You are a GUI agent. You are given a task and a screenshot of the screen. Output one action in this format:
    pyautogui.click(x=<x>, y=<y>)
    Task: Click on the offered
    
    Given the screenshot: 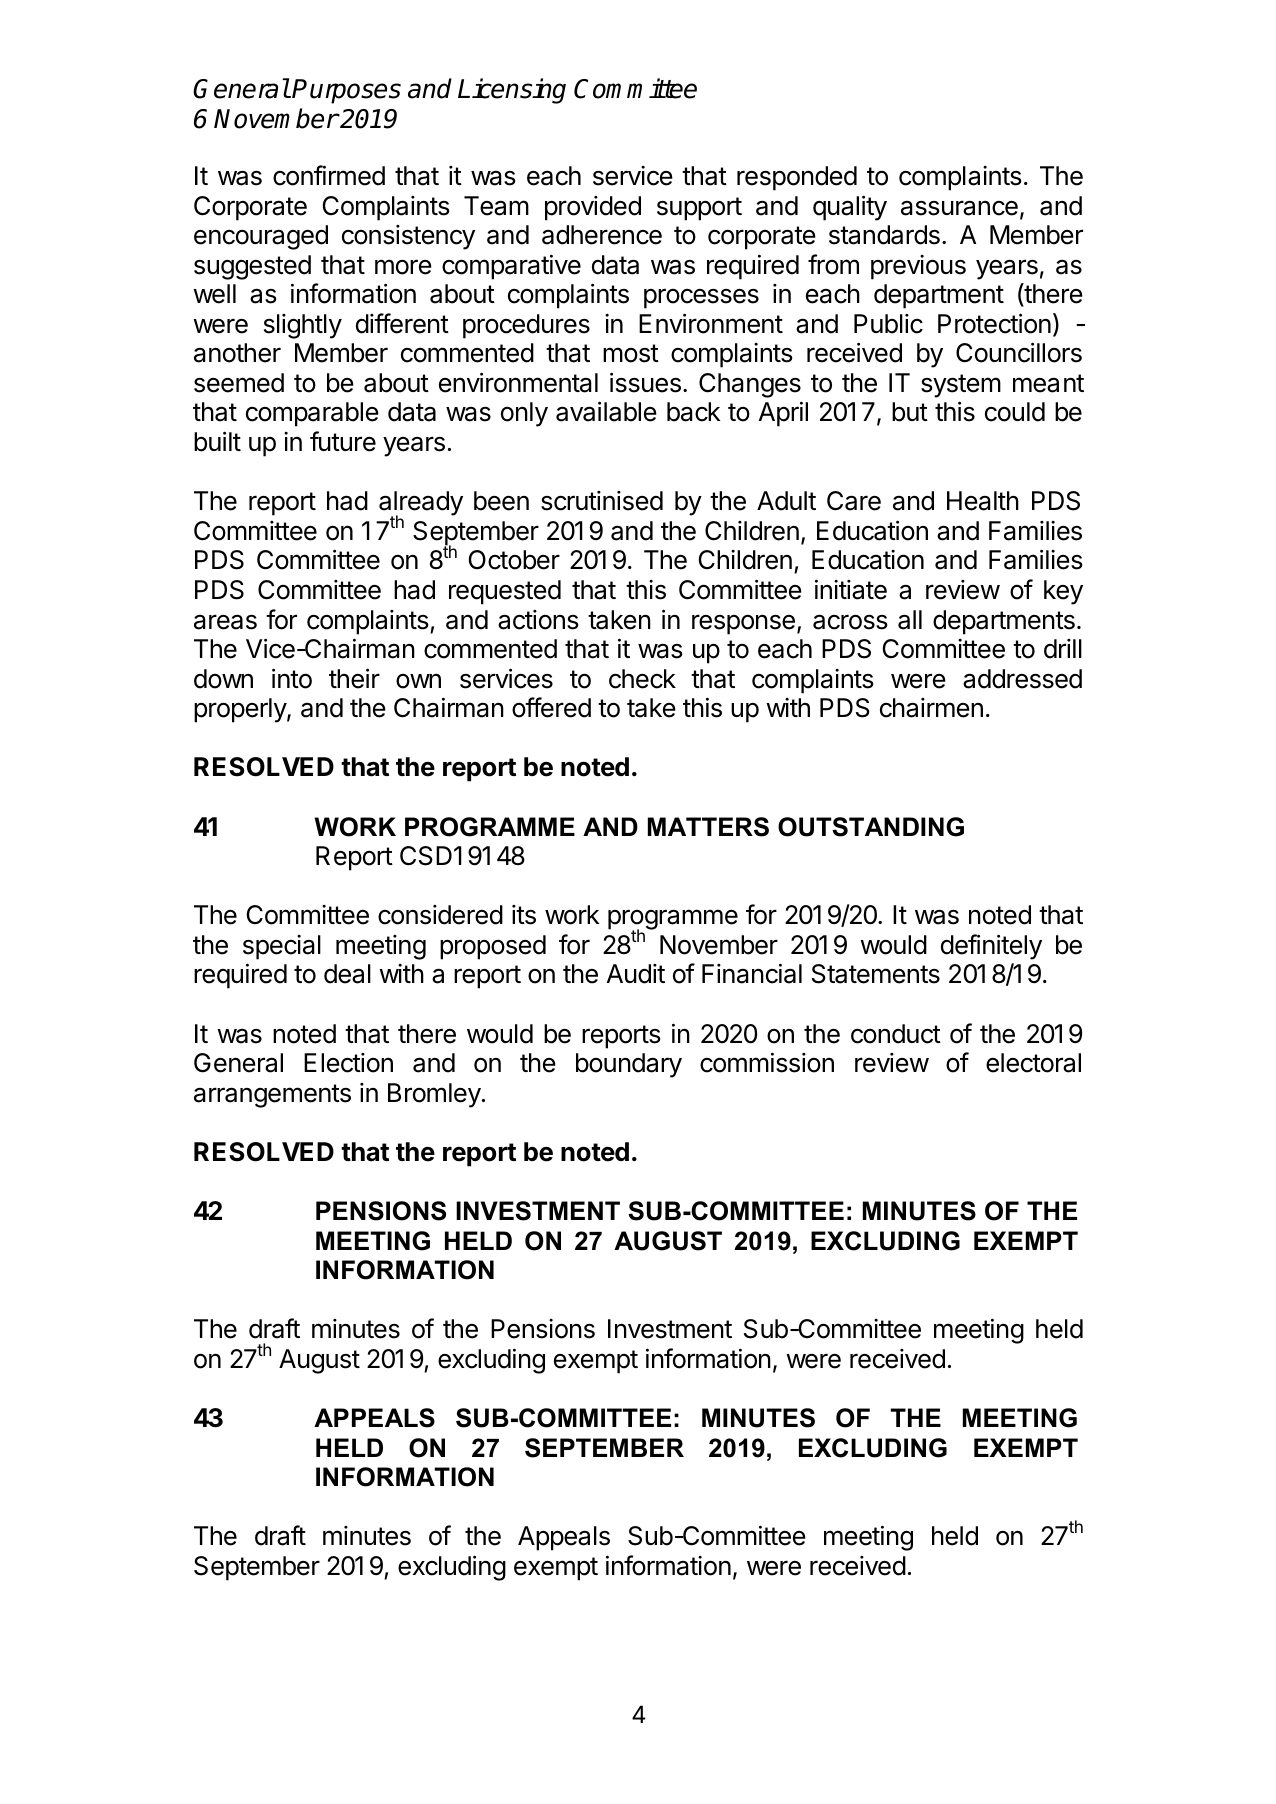 What is the action you would take?
    pyautogui.click(x=551, y=707)
